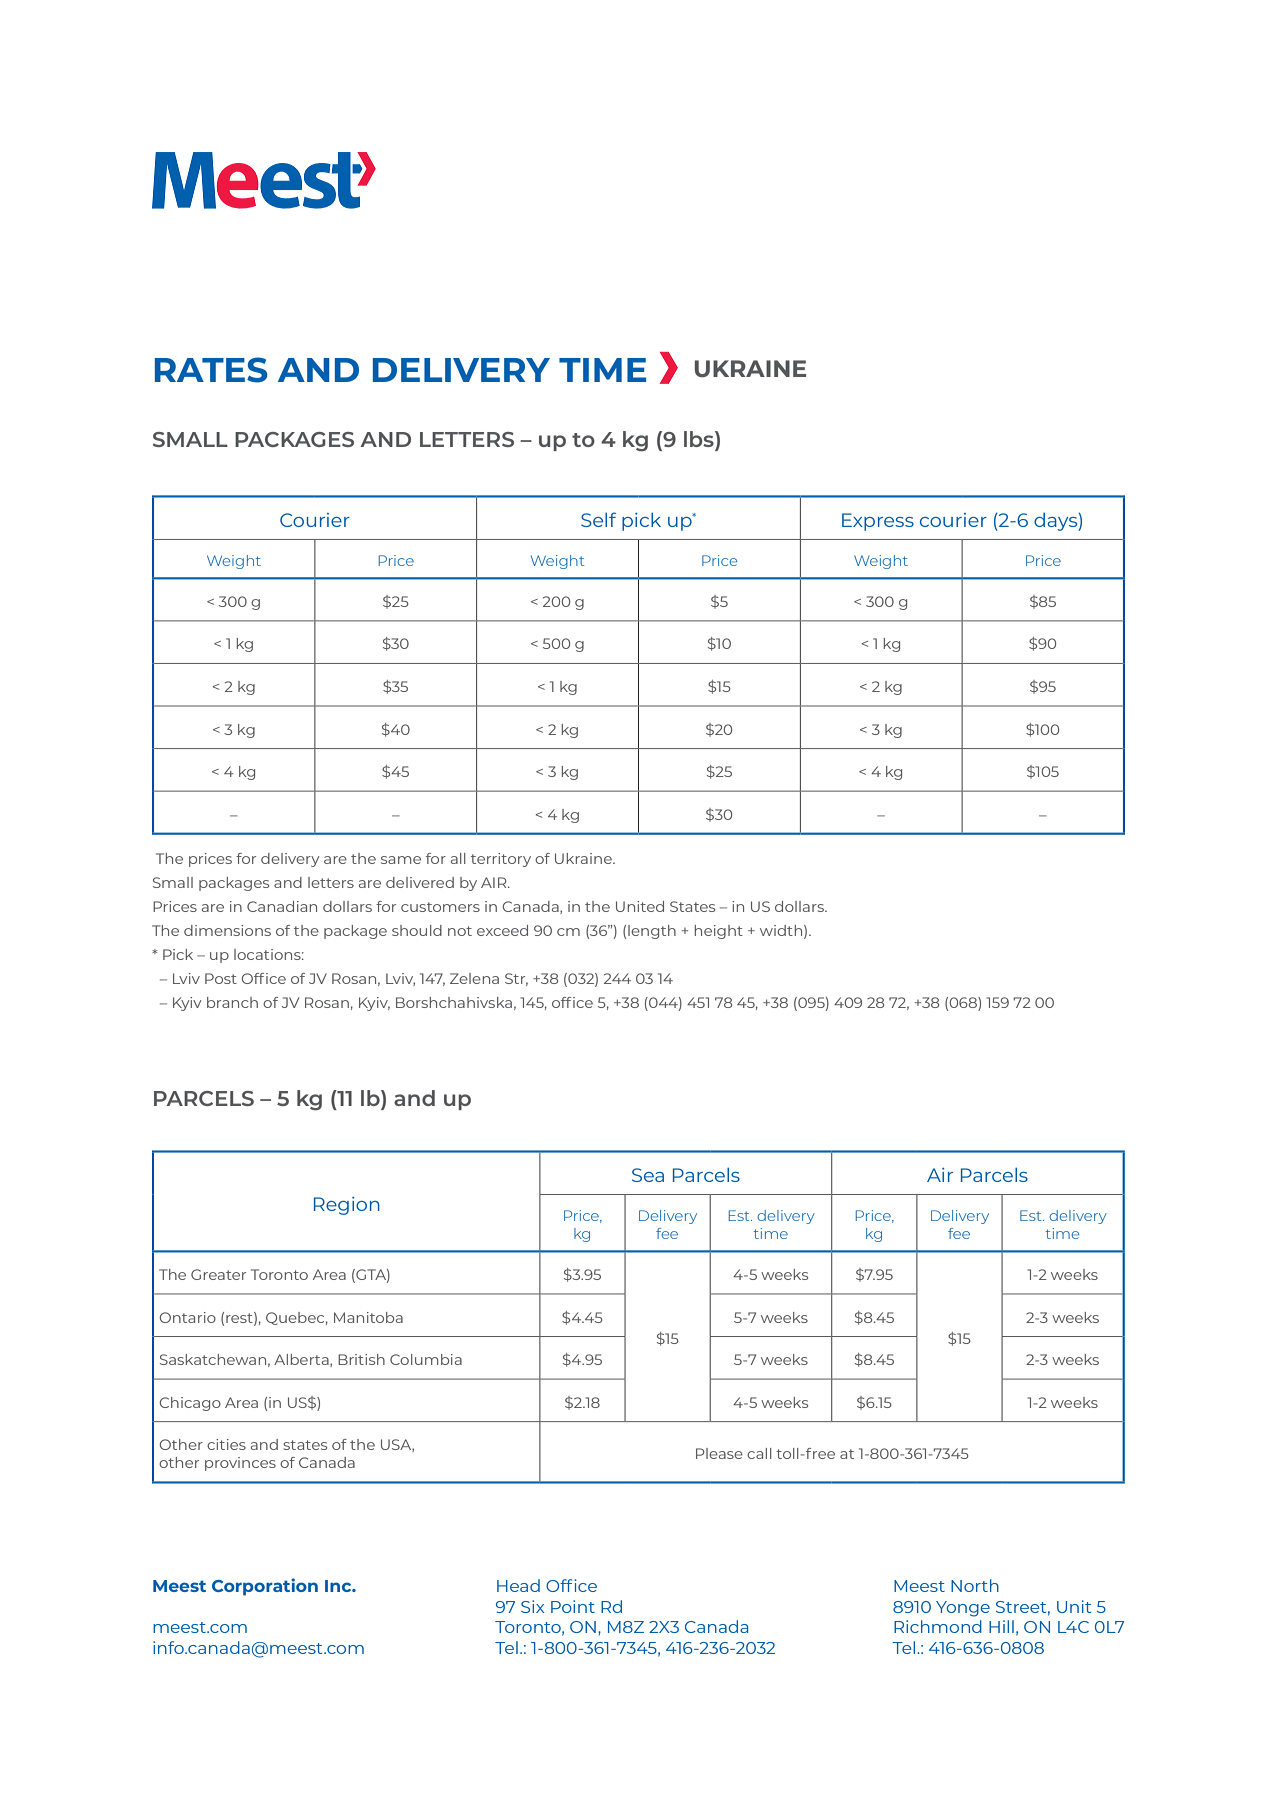 Image resolution: width=1277 pixels, height=1806 pixels. What do you see at coordinates (501, 860) in the screenshot?
I see `territory` at bounding box center [501, 860].
